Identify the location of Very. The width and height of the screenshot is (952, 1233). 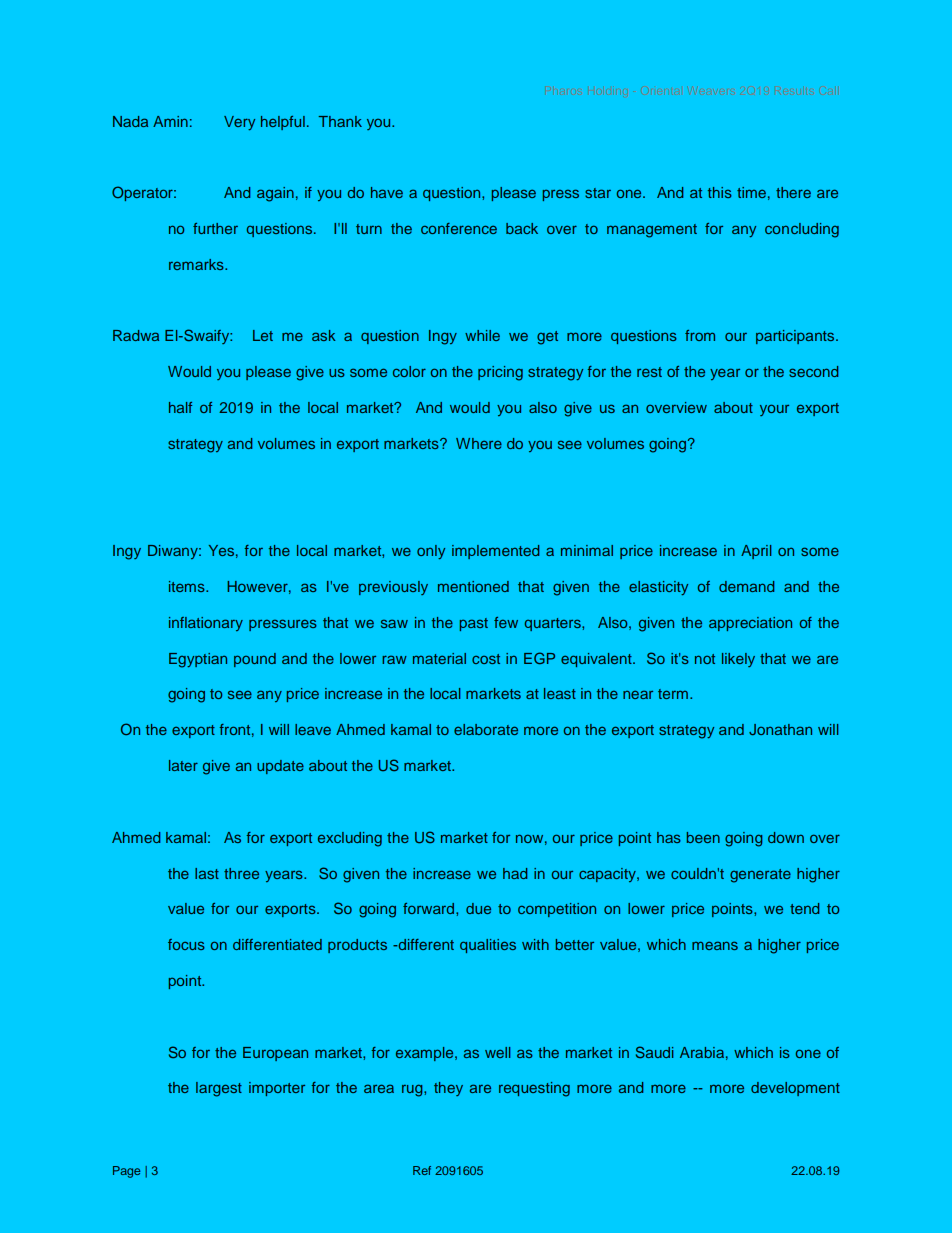
(239, 123).
